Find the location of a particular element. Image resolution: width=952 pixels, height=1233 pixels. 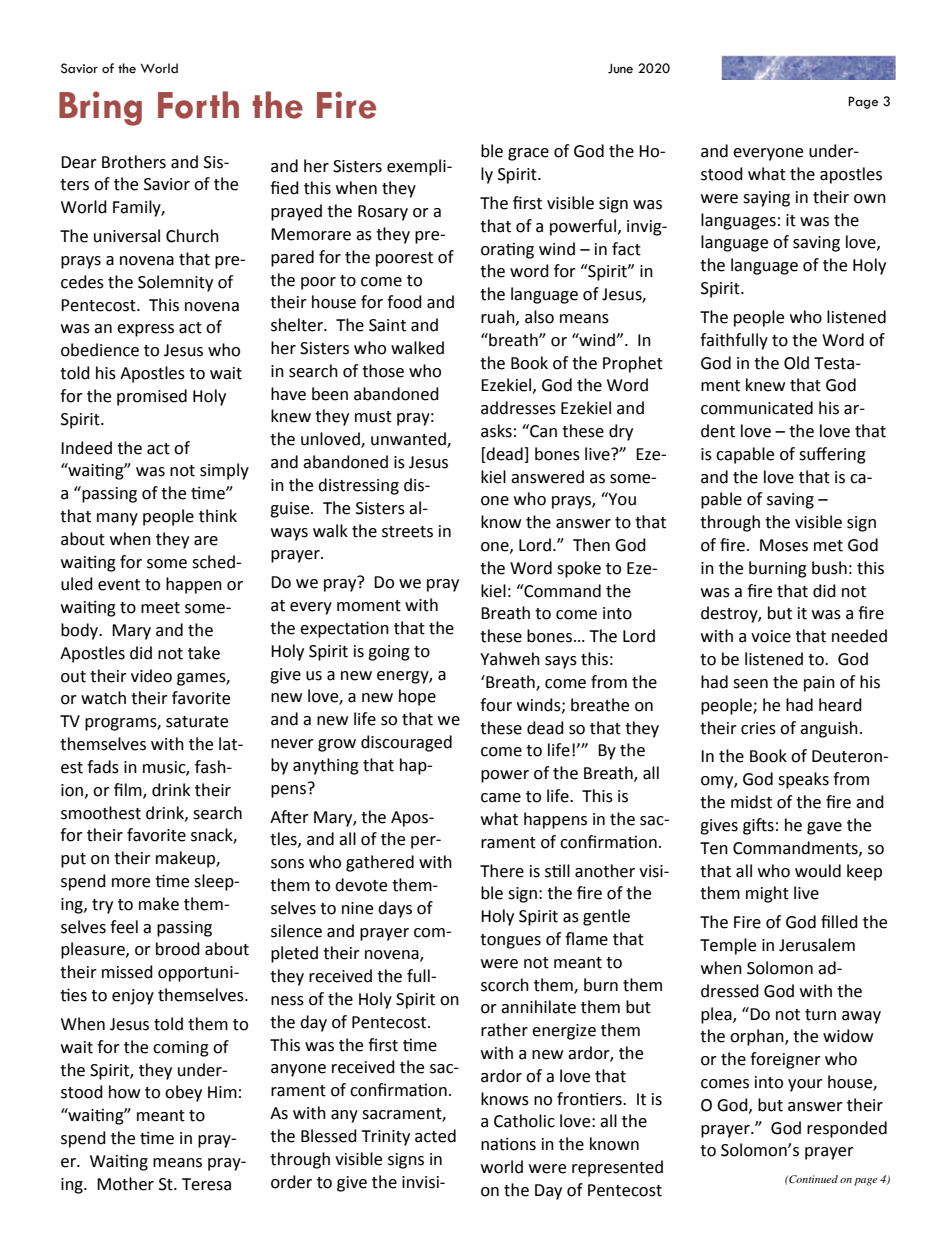

saying is located at coordinates (766, 199).
